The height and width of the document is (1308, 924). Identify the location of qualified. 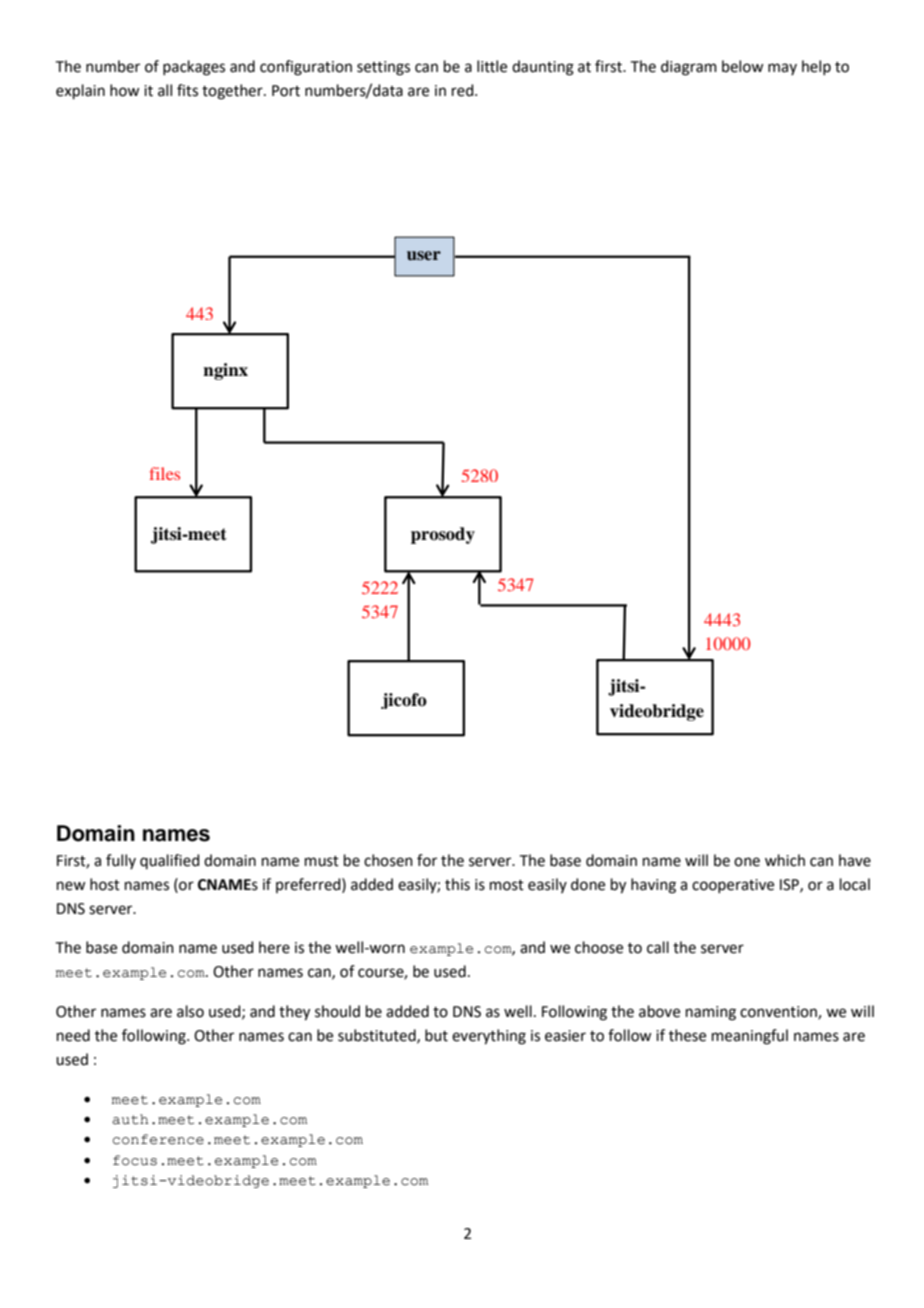
(170, 861).
